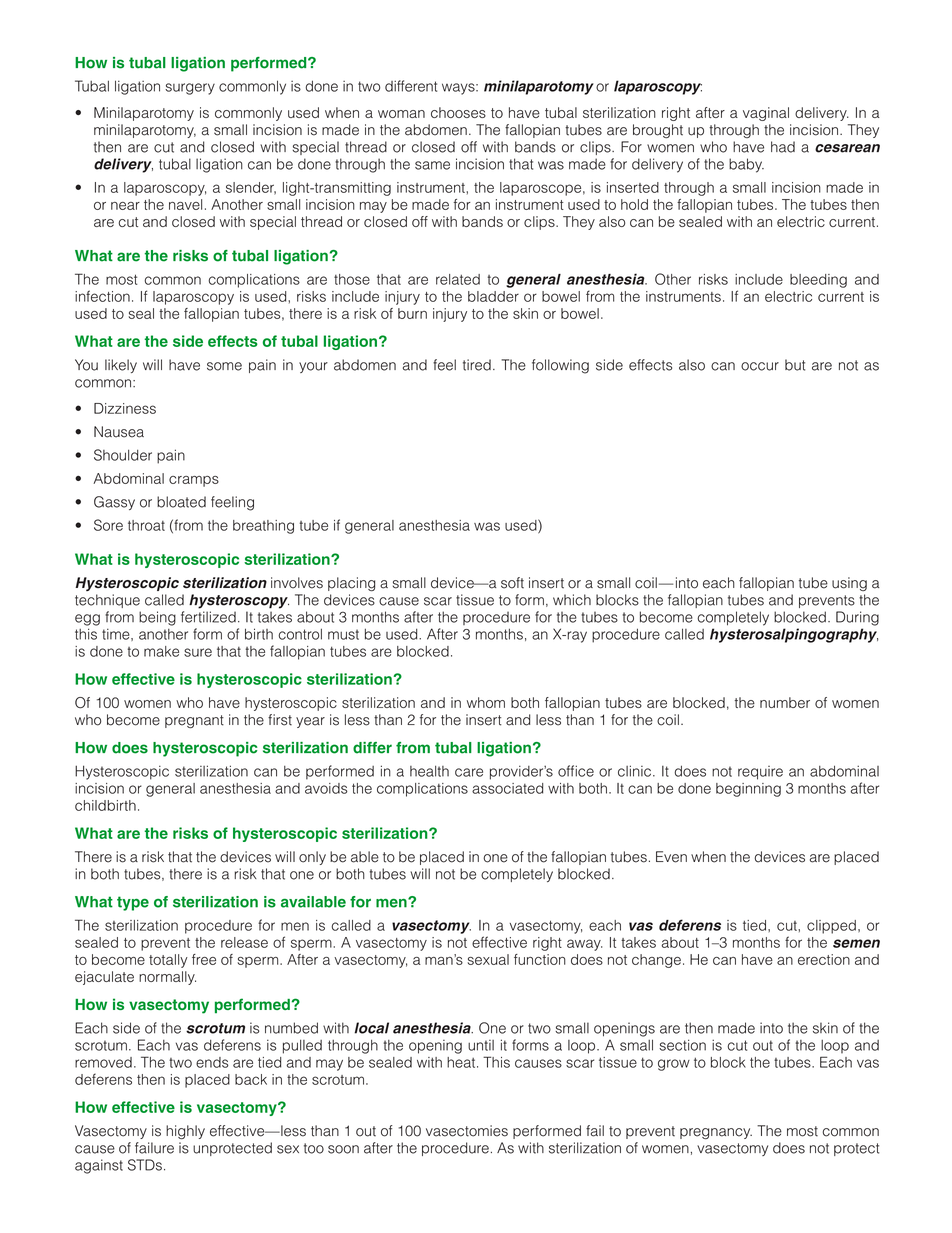 The width and height of the image is (952, 1233). Describe the element at coordinates (185, 1132) in the image. I see `highly` at that location.
